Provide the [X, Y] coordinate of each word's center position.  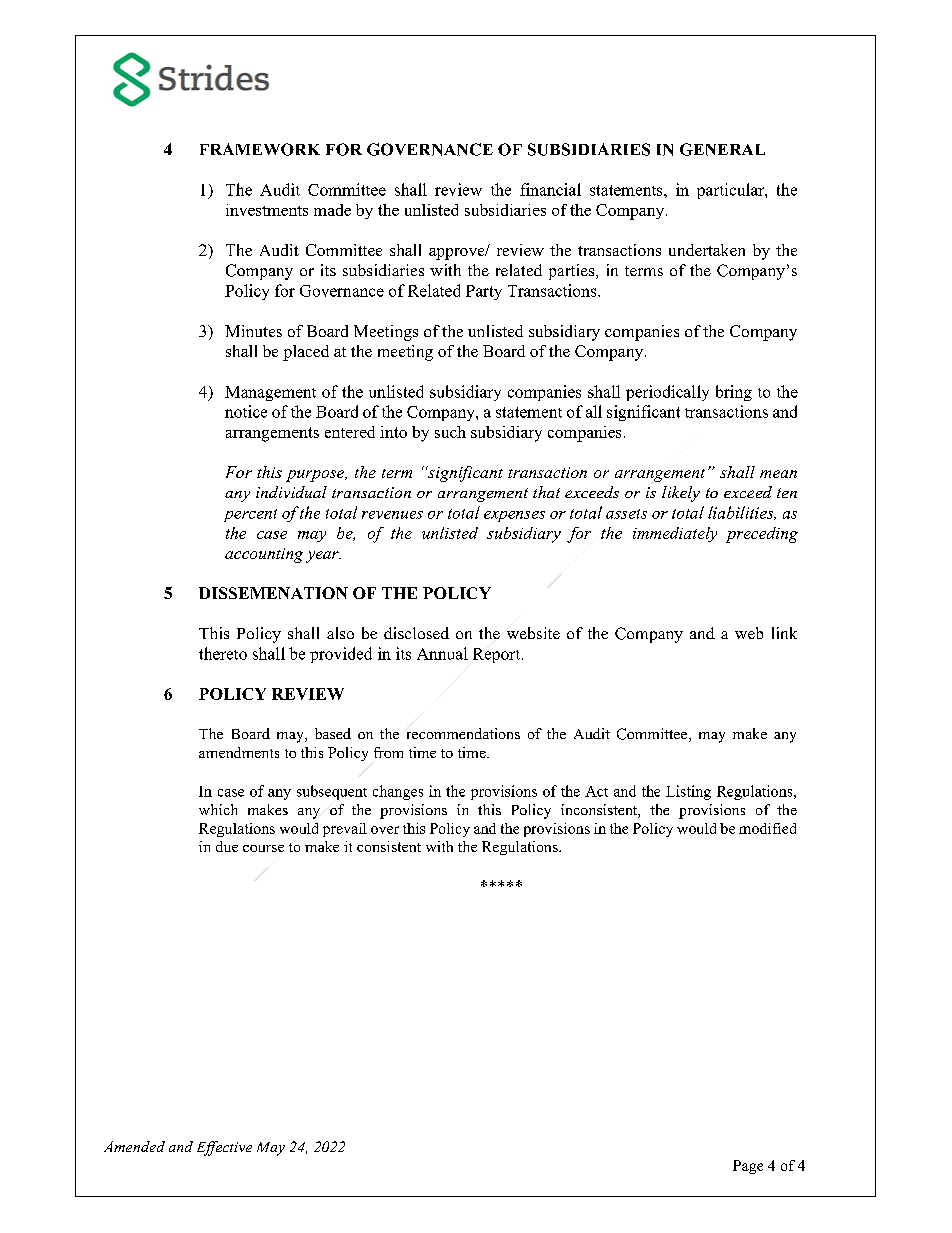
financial [550, 189]
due [227, 846]
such [450, 432]
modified [767, 828]
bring [734, 393]
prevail [345, 830]
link [784, 633]
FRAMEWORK [260, 149]
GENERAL [722, 149]
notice [246, 411]
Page [748, 1167]
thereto [223, 653]
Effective [224, 1148]
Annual [442, 653]
